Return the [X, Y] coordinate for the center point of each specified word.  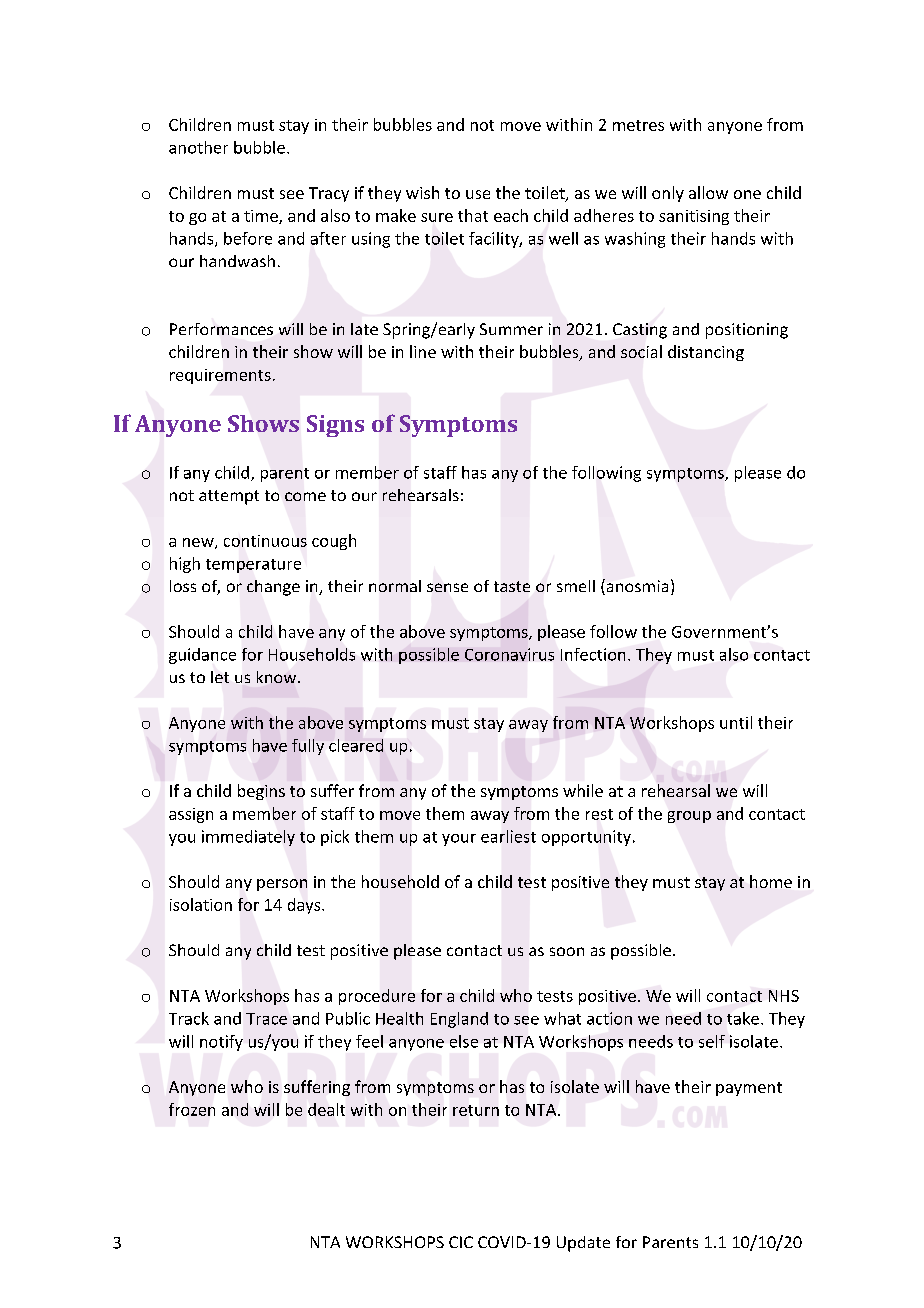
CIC [461, 1242]
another [198, 147]
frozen [192, 1109]
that [473, 215]
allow [708, 192]
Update [583, 1244]
